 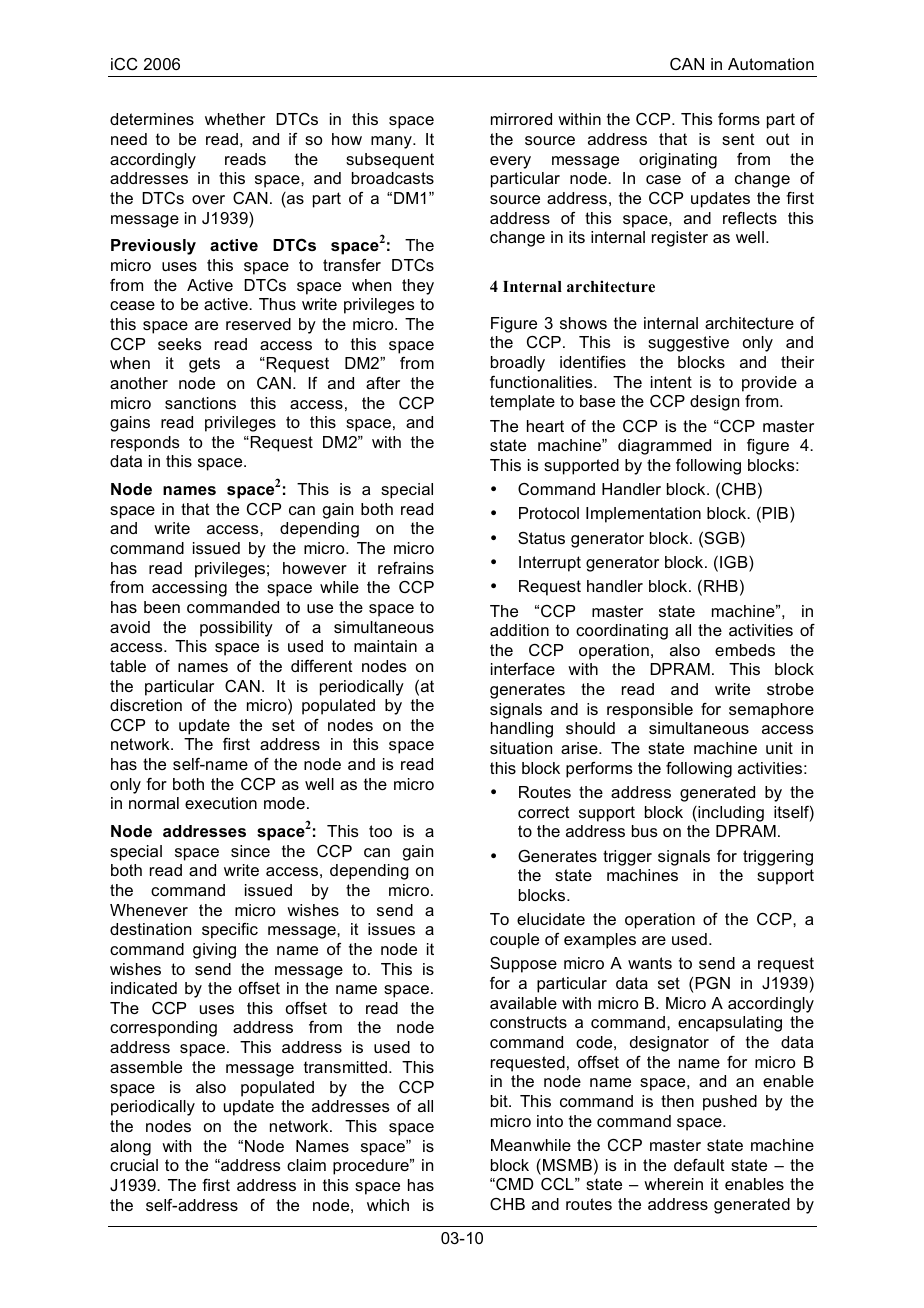 I want to click on template, so click(x=522, y=403).
